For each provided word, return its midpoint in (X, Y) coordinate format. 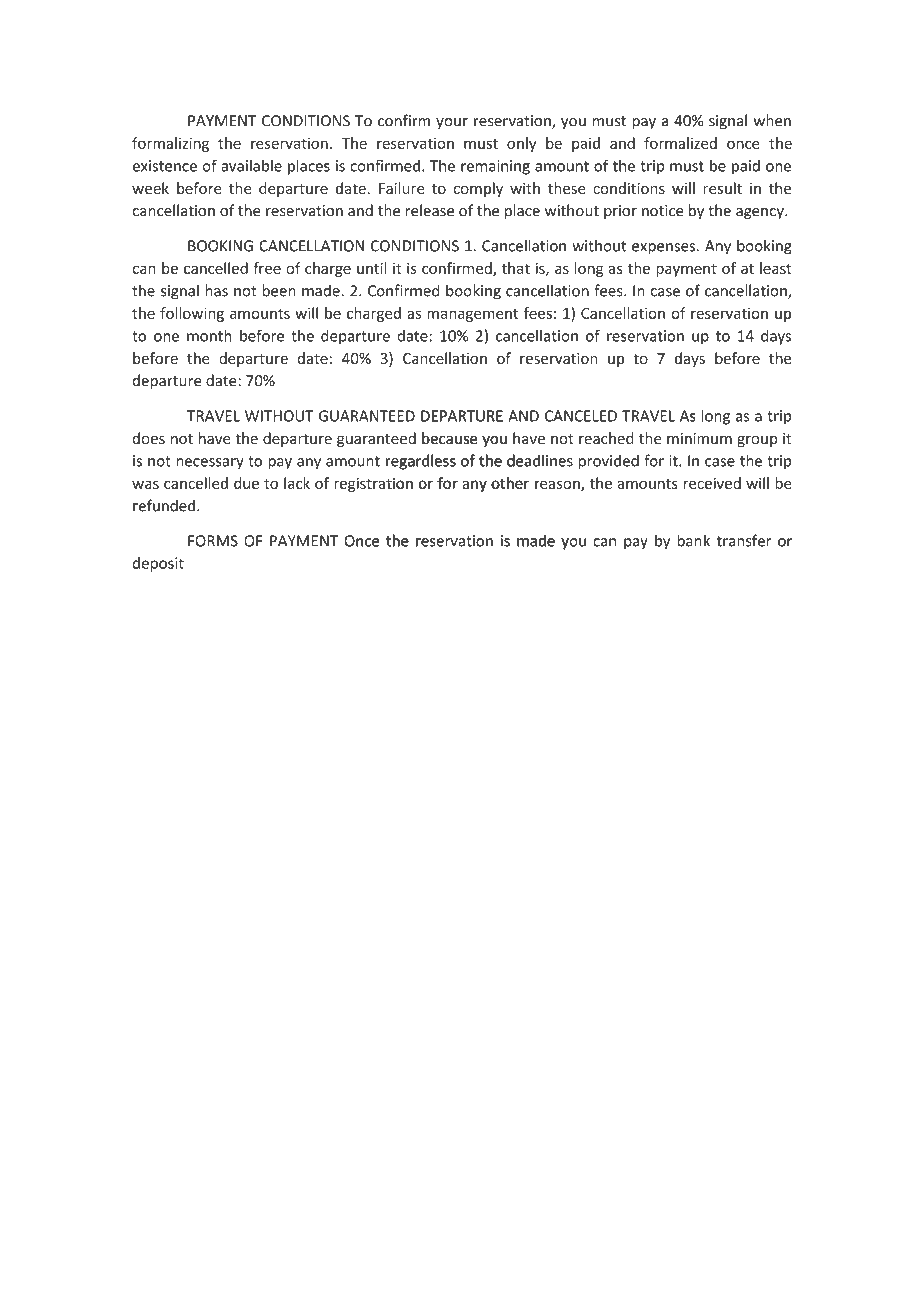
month (209, 335)
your (452, 123)
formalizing (170, 144)
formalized (680, 143)
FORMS (213, 541)
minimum (699, 438)
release (430, 210)
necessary (210, 464)
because (449, 438)
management (472, 315)
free (267, 268)
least (776, 268)
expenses (663, 249)
